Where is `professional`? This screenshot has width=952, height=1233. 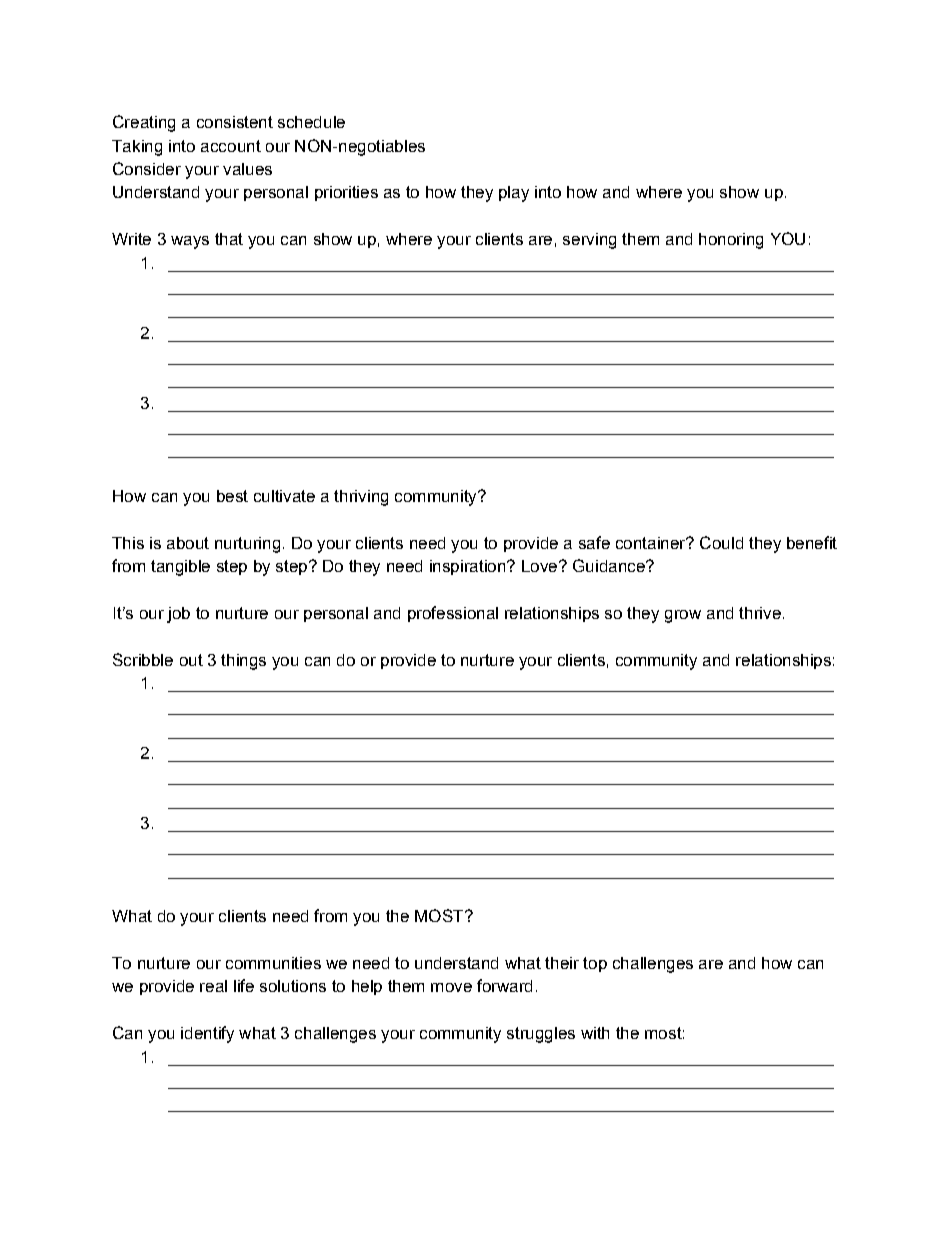 professional is located at coordinates (453, 614).
